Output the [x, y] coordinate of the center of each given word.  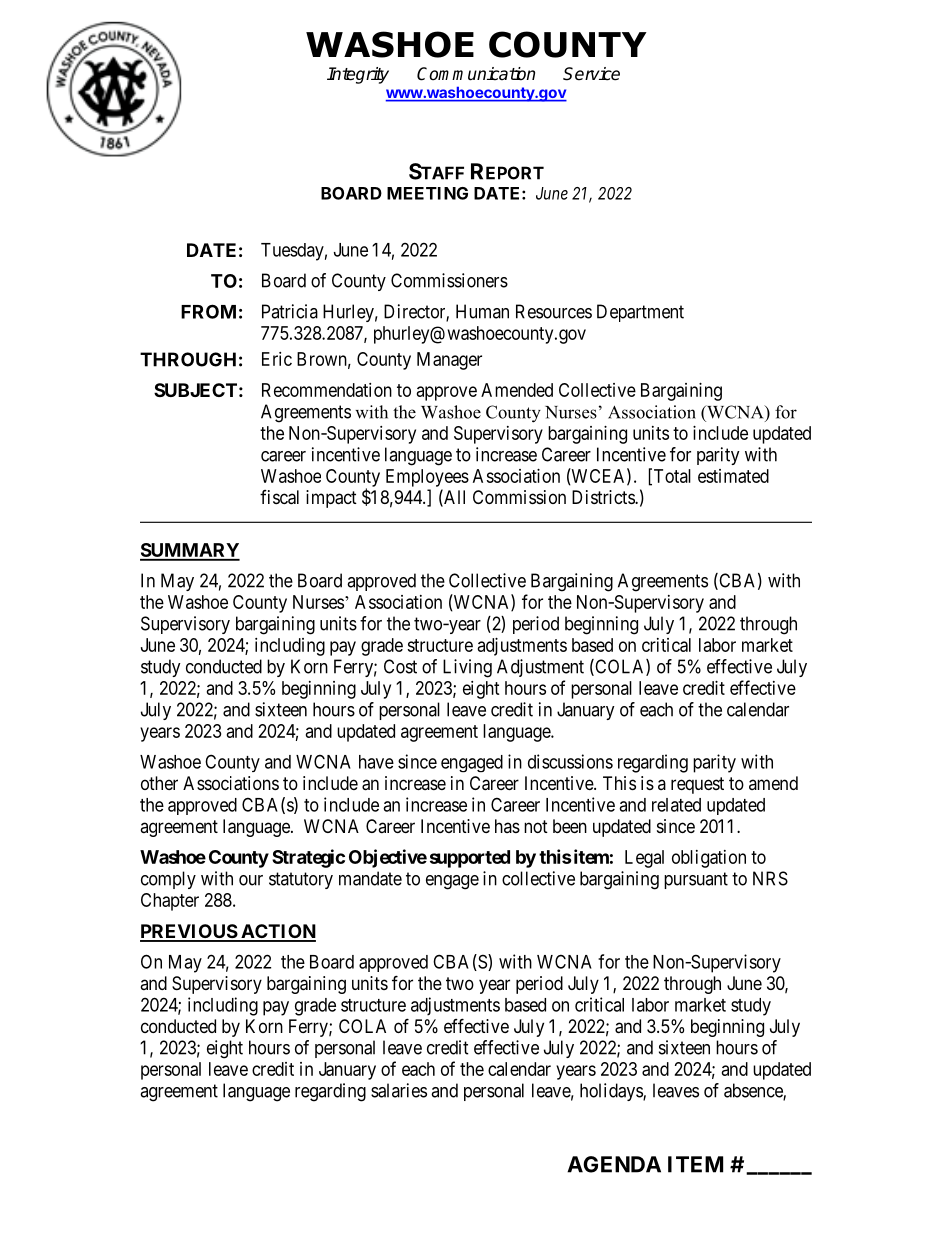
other [159, 783]
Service [591, 74]
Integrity [358, 75]
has [507, 826]
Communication [476, 74]
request [697, 785]
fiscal [279, 497]
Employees [427, 478]
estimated [733, 476]
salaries [399, 1090]
